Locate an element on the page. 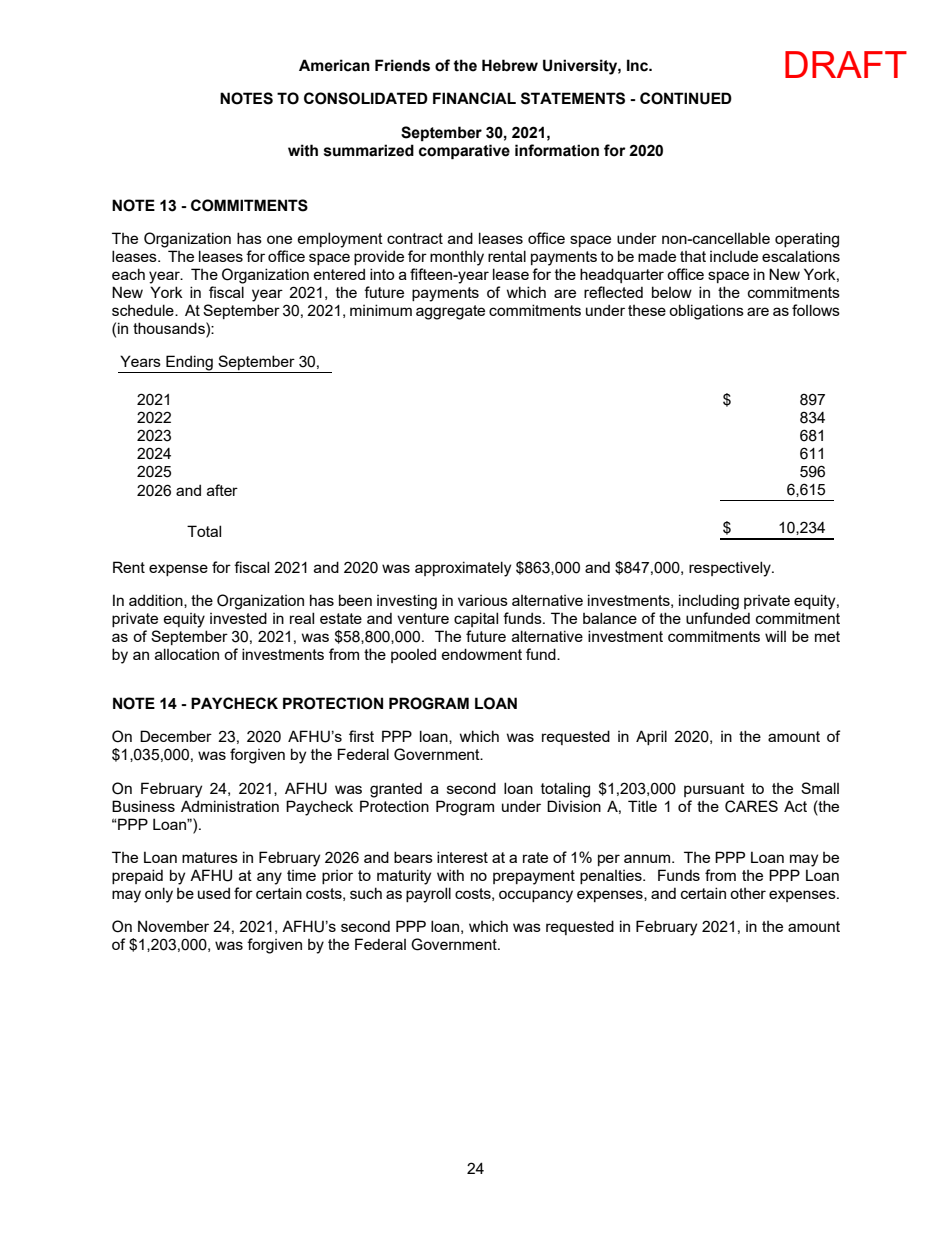 The height and width of the page is (1233, 952). CONTINUED is located at coordinates (686, 98).
